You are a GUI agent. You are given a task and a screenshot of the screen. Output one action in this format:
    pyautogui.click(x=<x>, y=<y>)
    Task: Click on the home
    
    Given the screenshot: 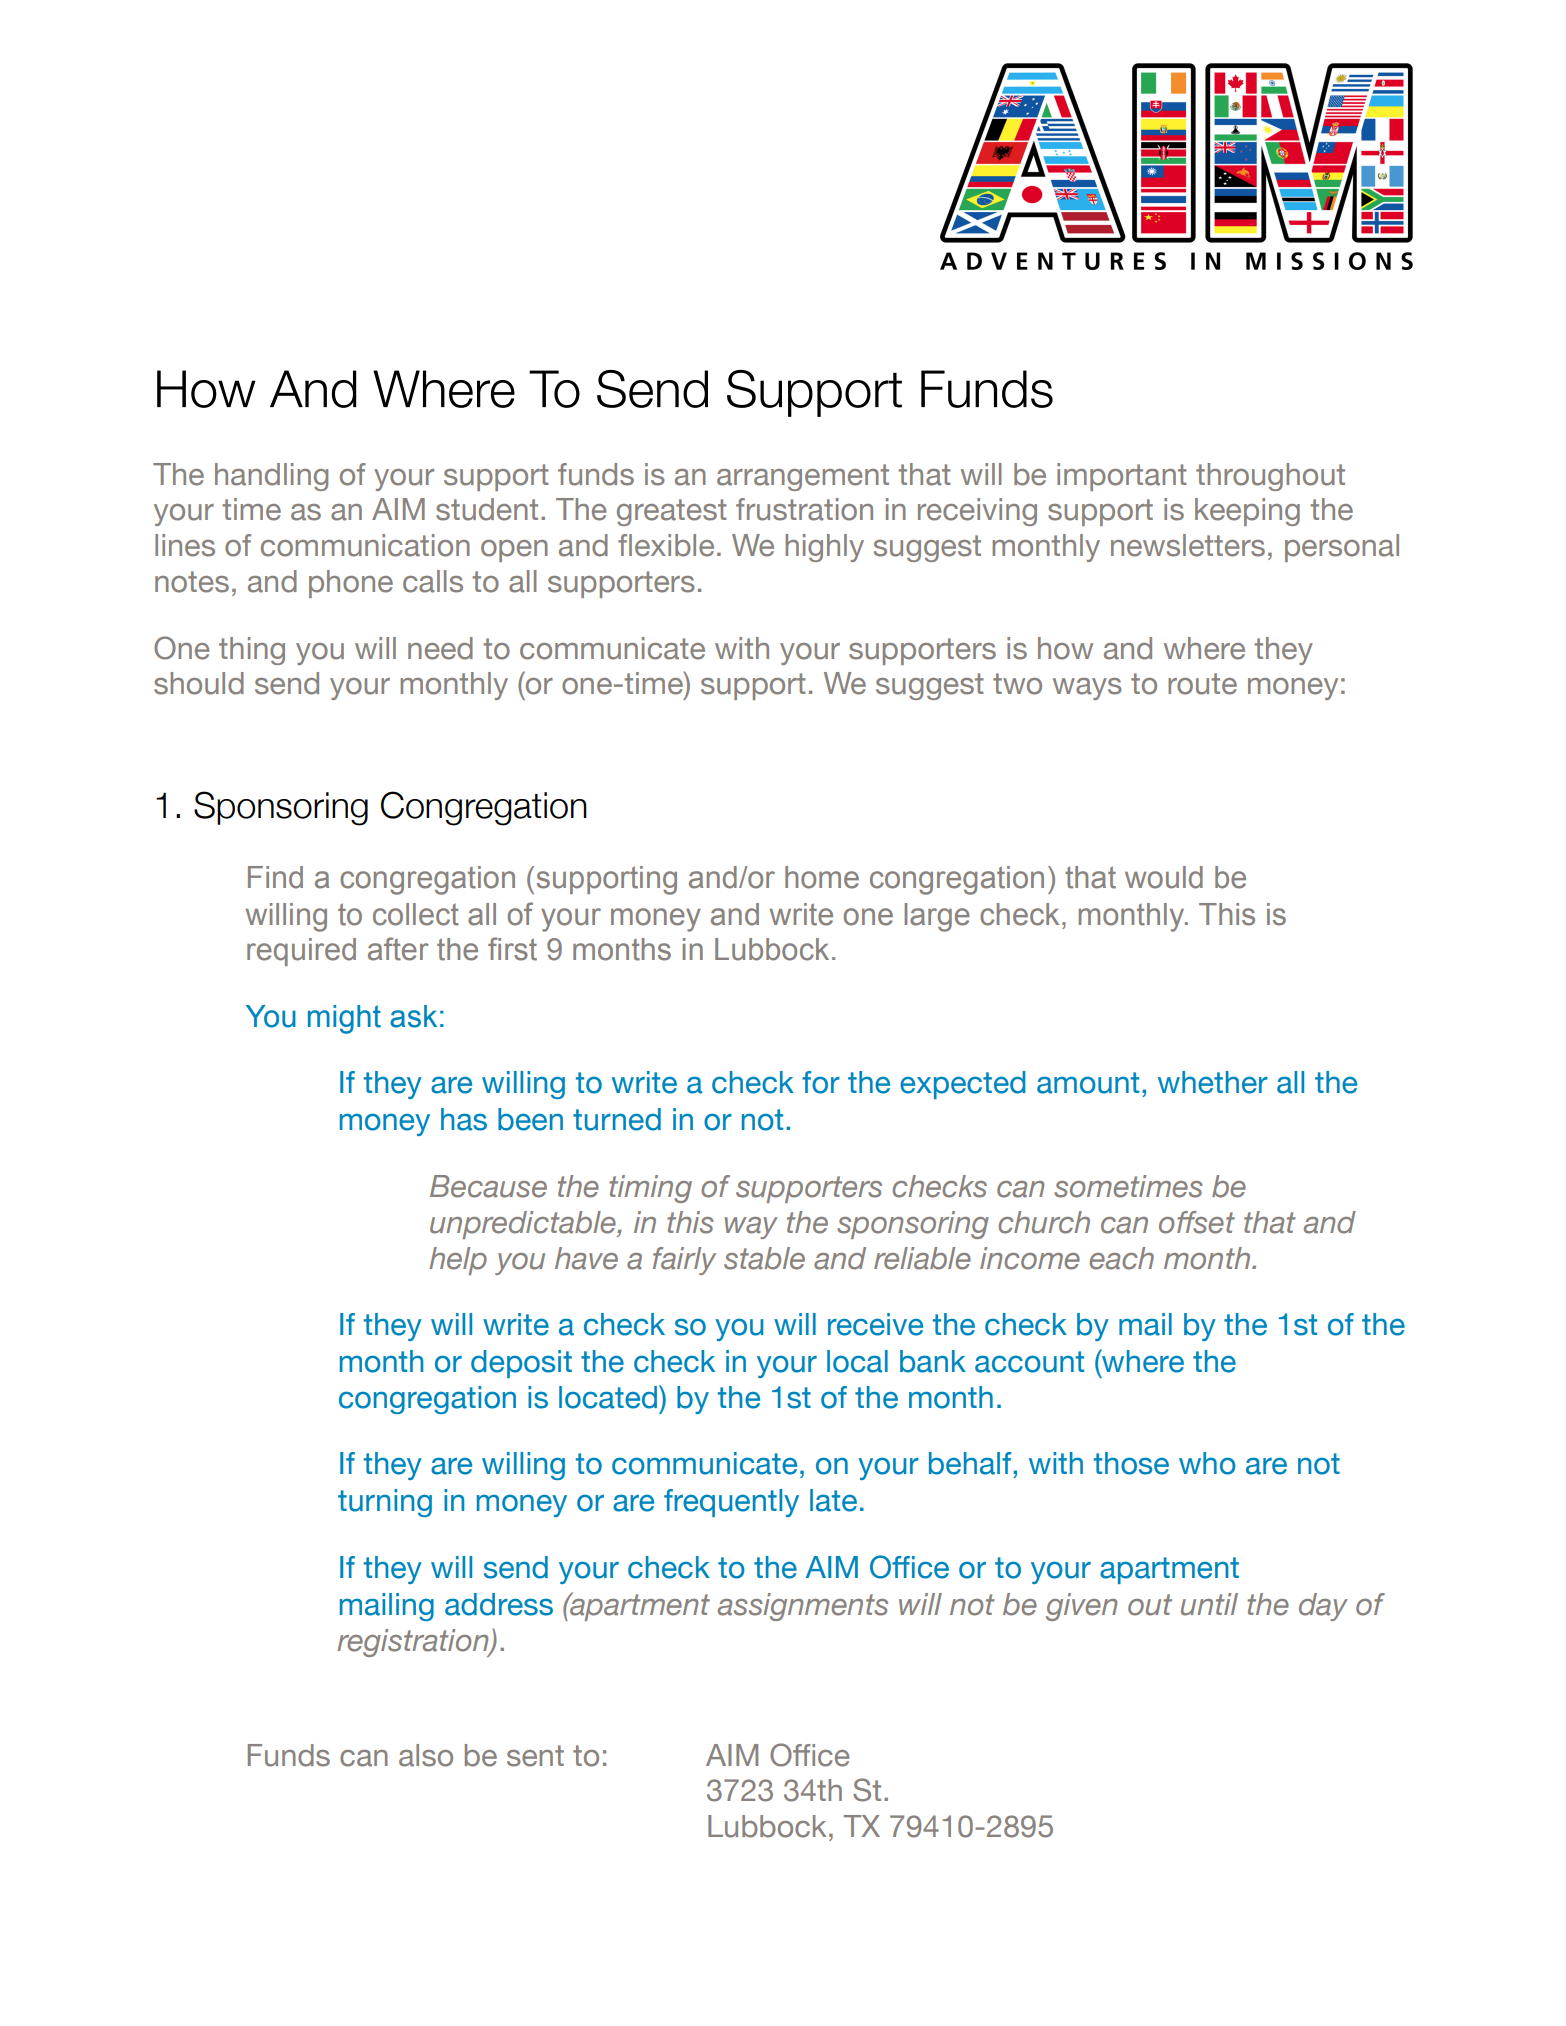 What is the action you would take?
    pyautogui.click(x=822, y=877)
